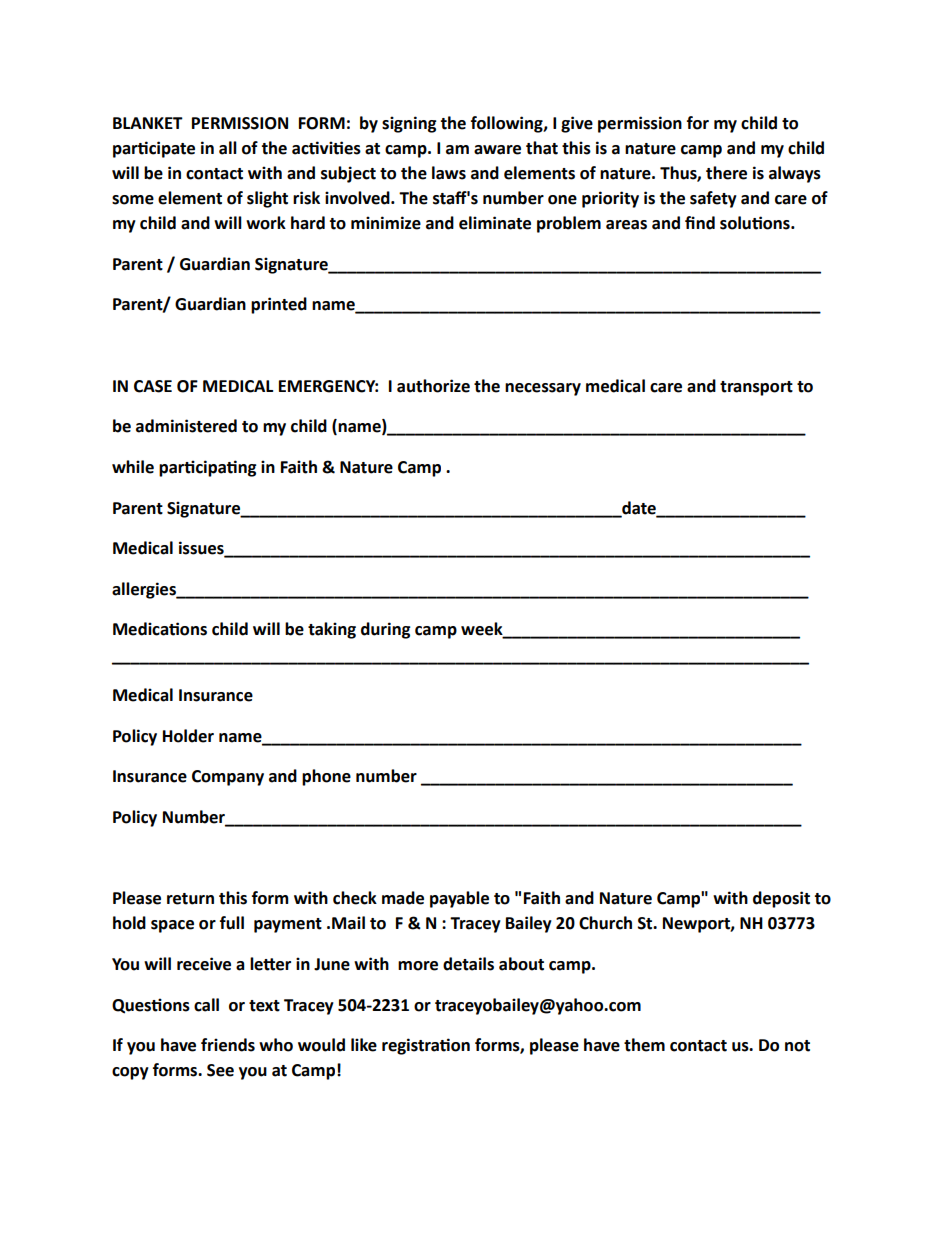 This screenshot has height=1233, width=952. I want to click on necessary, so click(543, 389).
